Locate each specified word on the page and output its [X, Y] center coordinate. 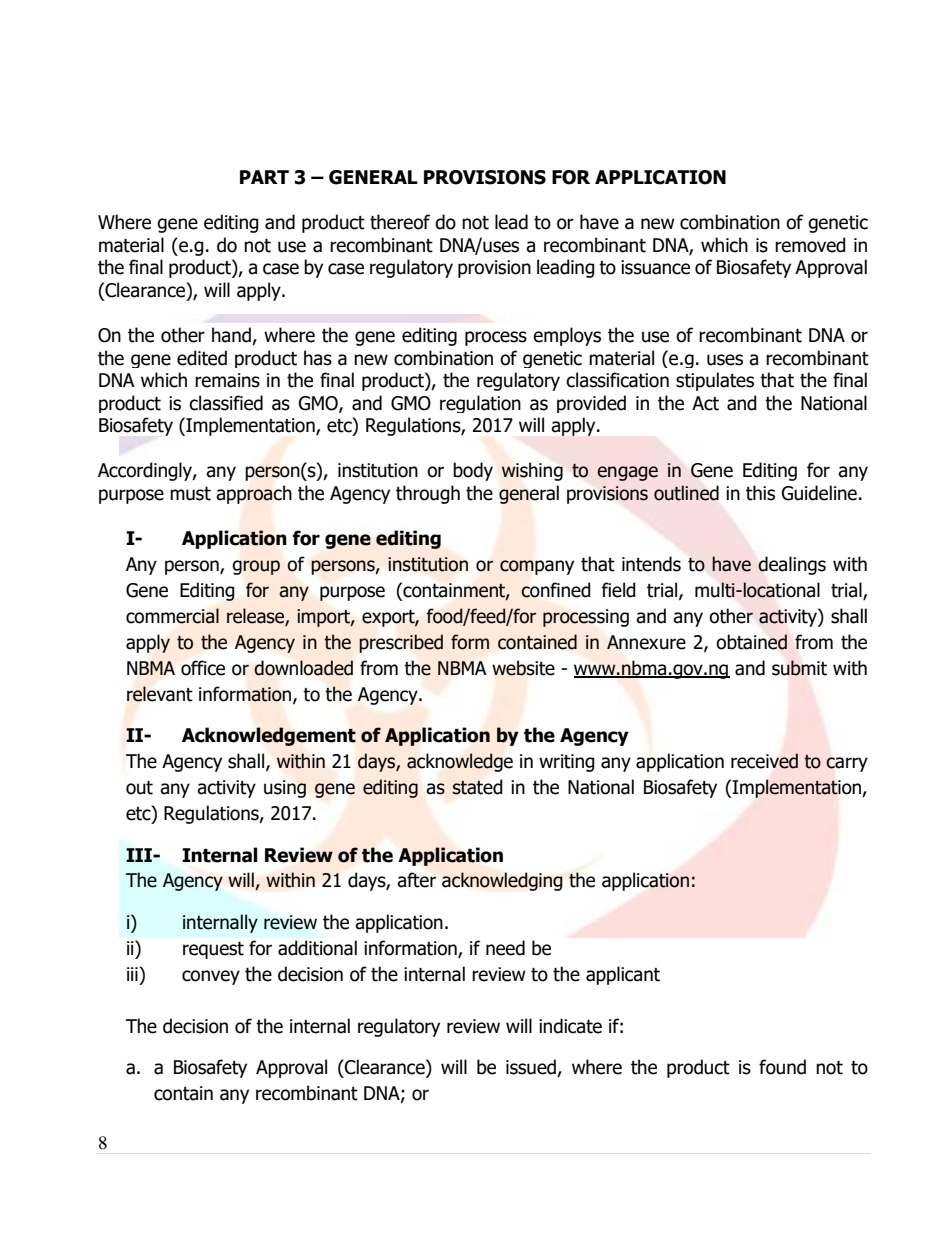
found [782, 1067]
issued [532, 1068]
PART [264, 177]
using [285, 789]
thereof [400, 222]
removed [810, 245]
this [760, 493]
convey [211, 977]
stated [477, 787]
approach [254, 494]
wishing [532, 471]
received [764, 761]
